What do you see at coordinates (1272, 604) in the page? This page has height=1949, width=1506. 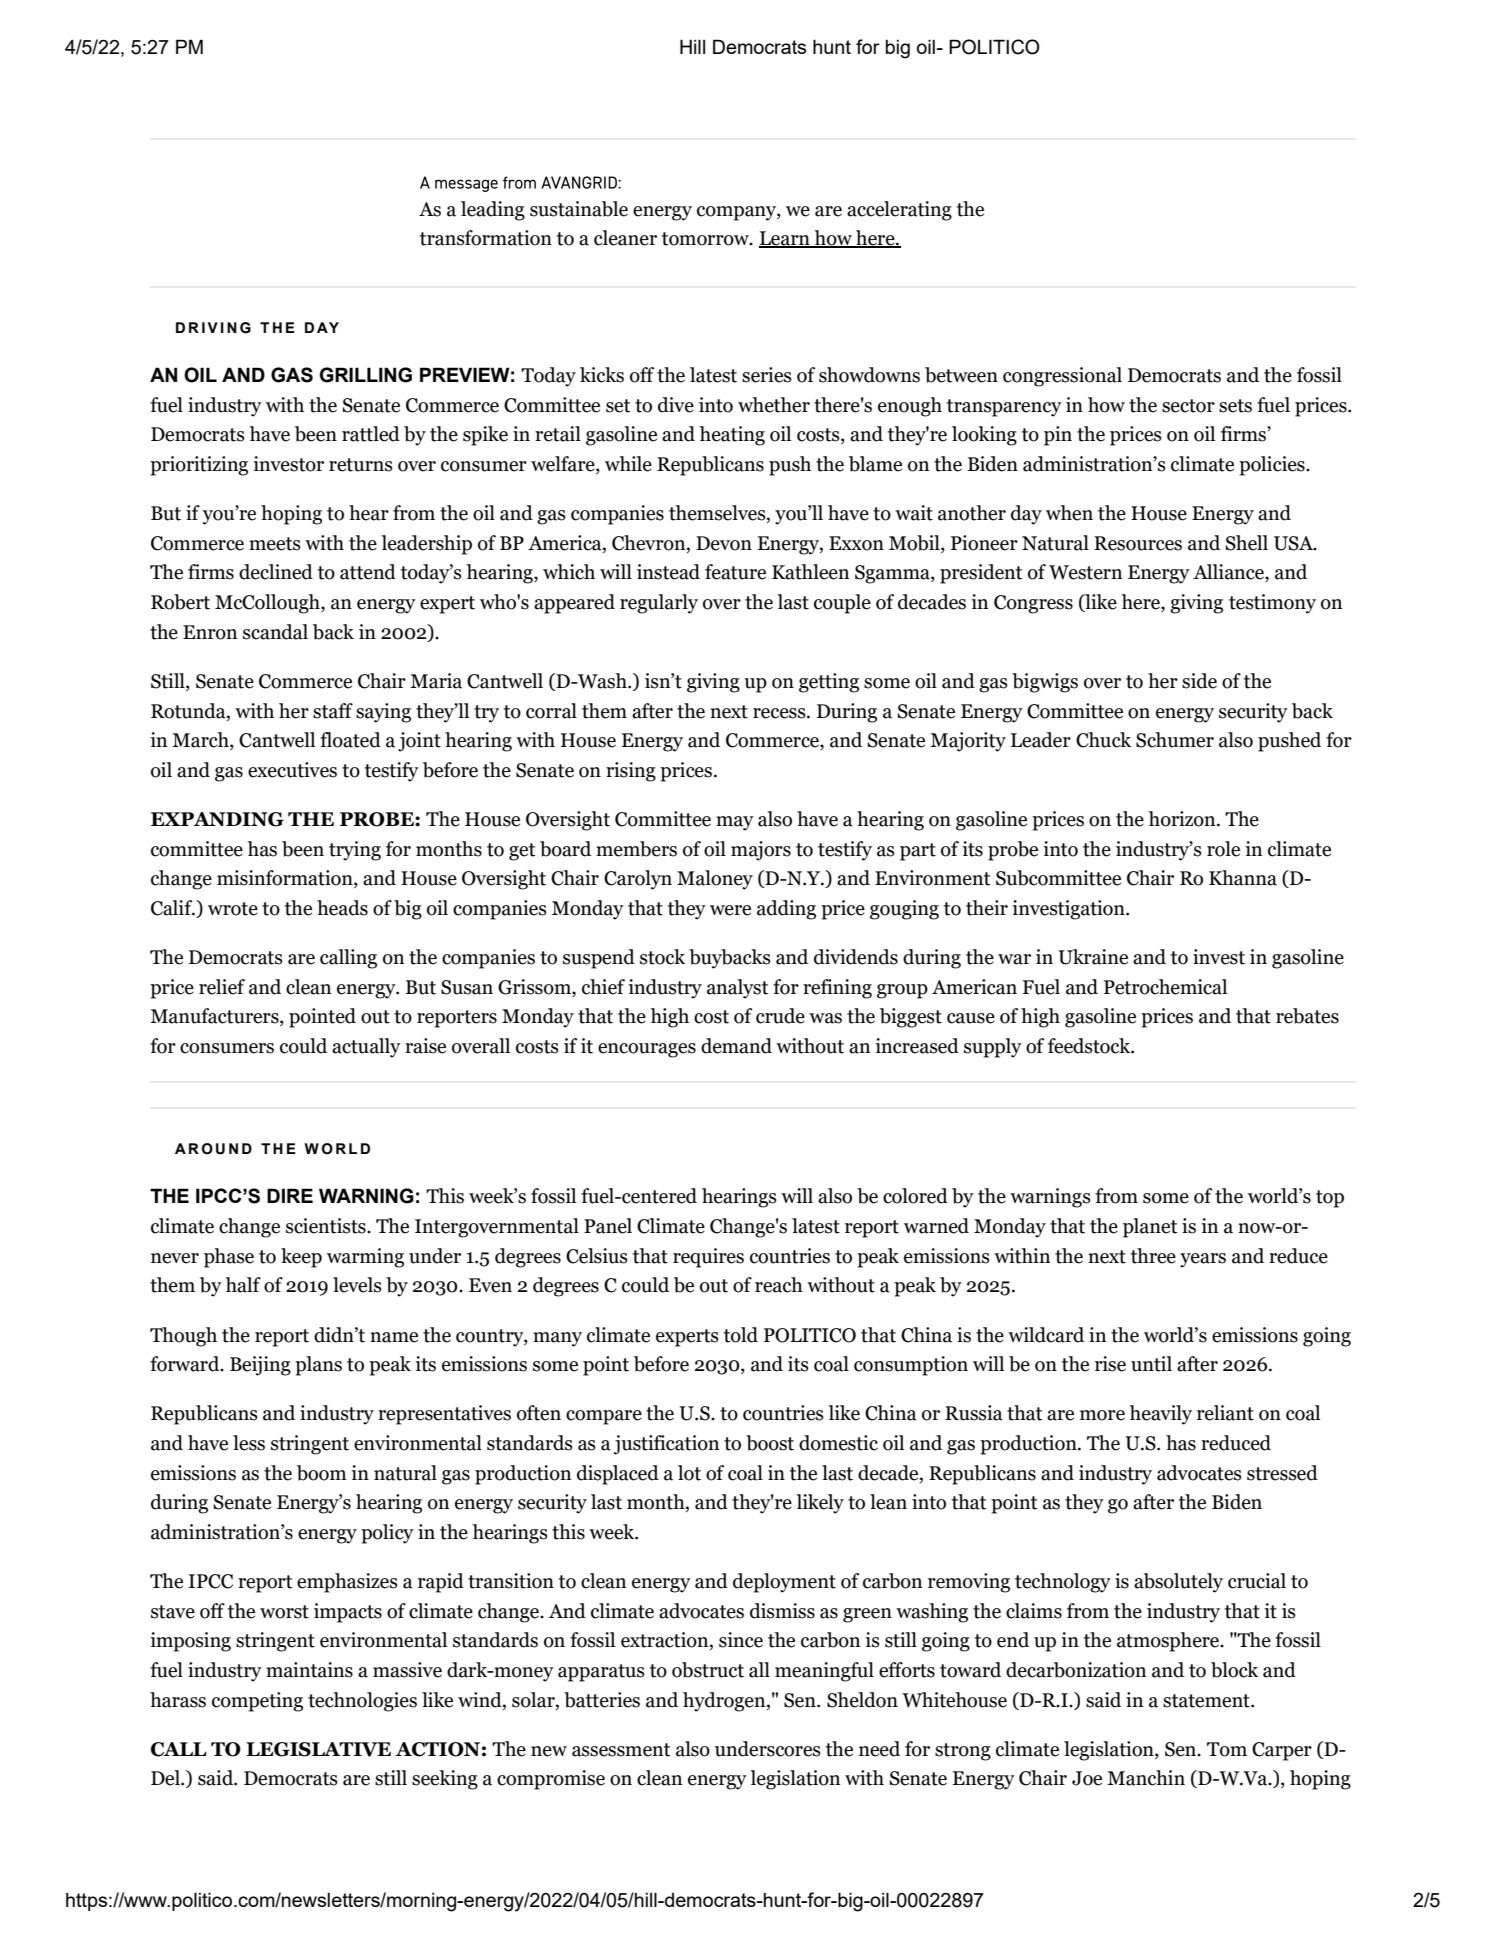 I see `testimony` at bounding box center [1272, 604].
